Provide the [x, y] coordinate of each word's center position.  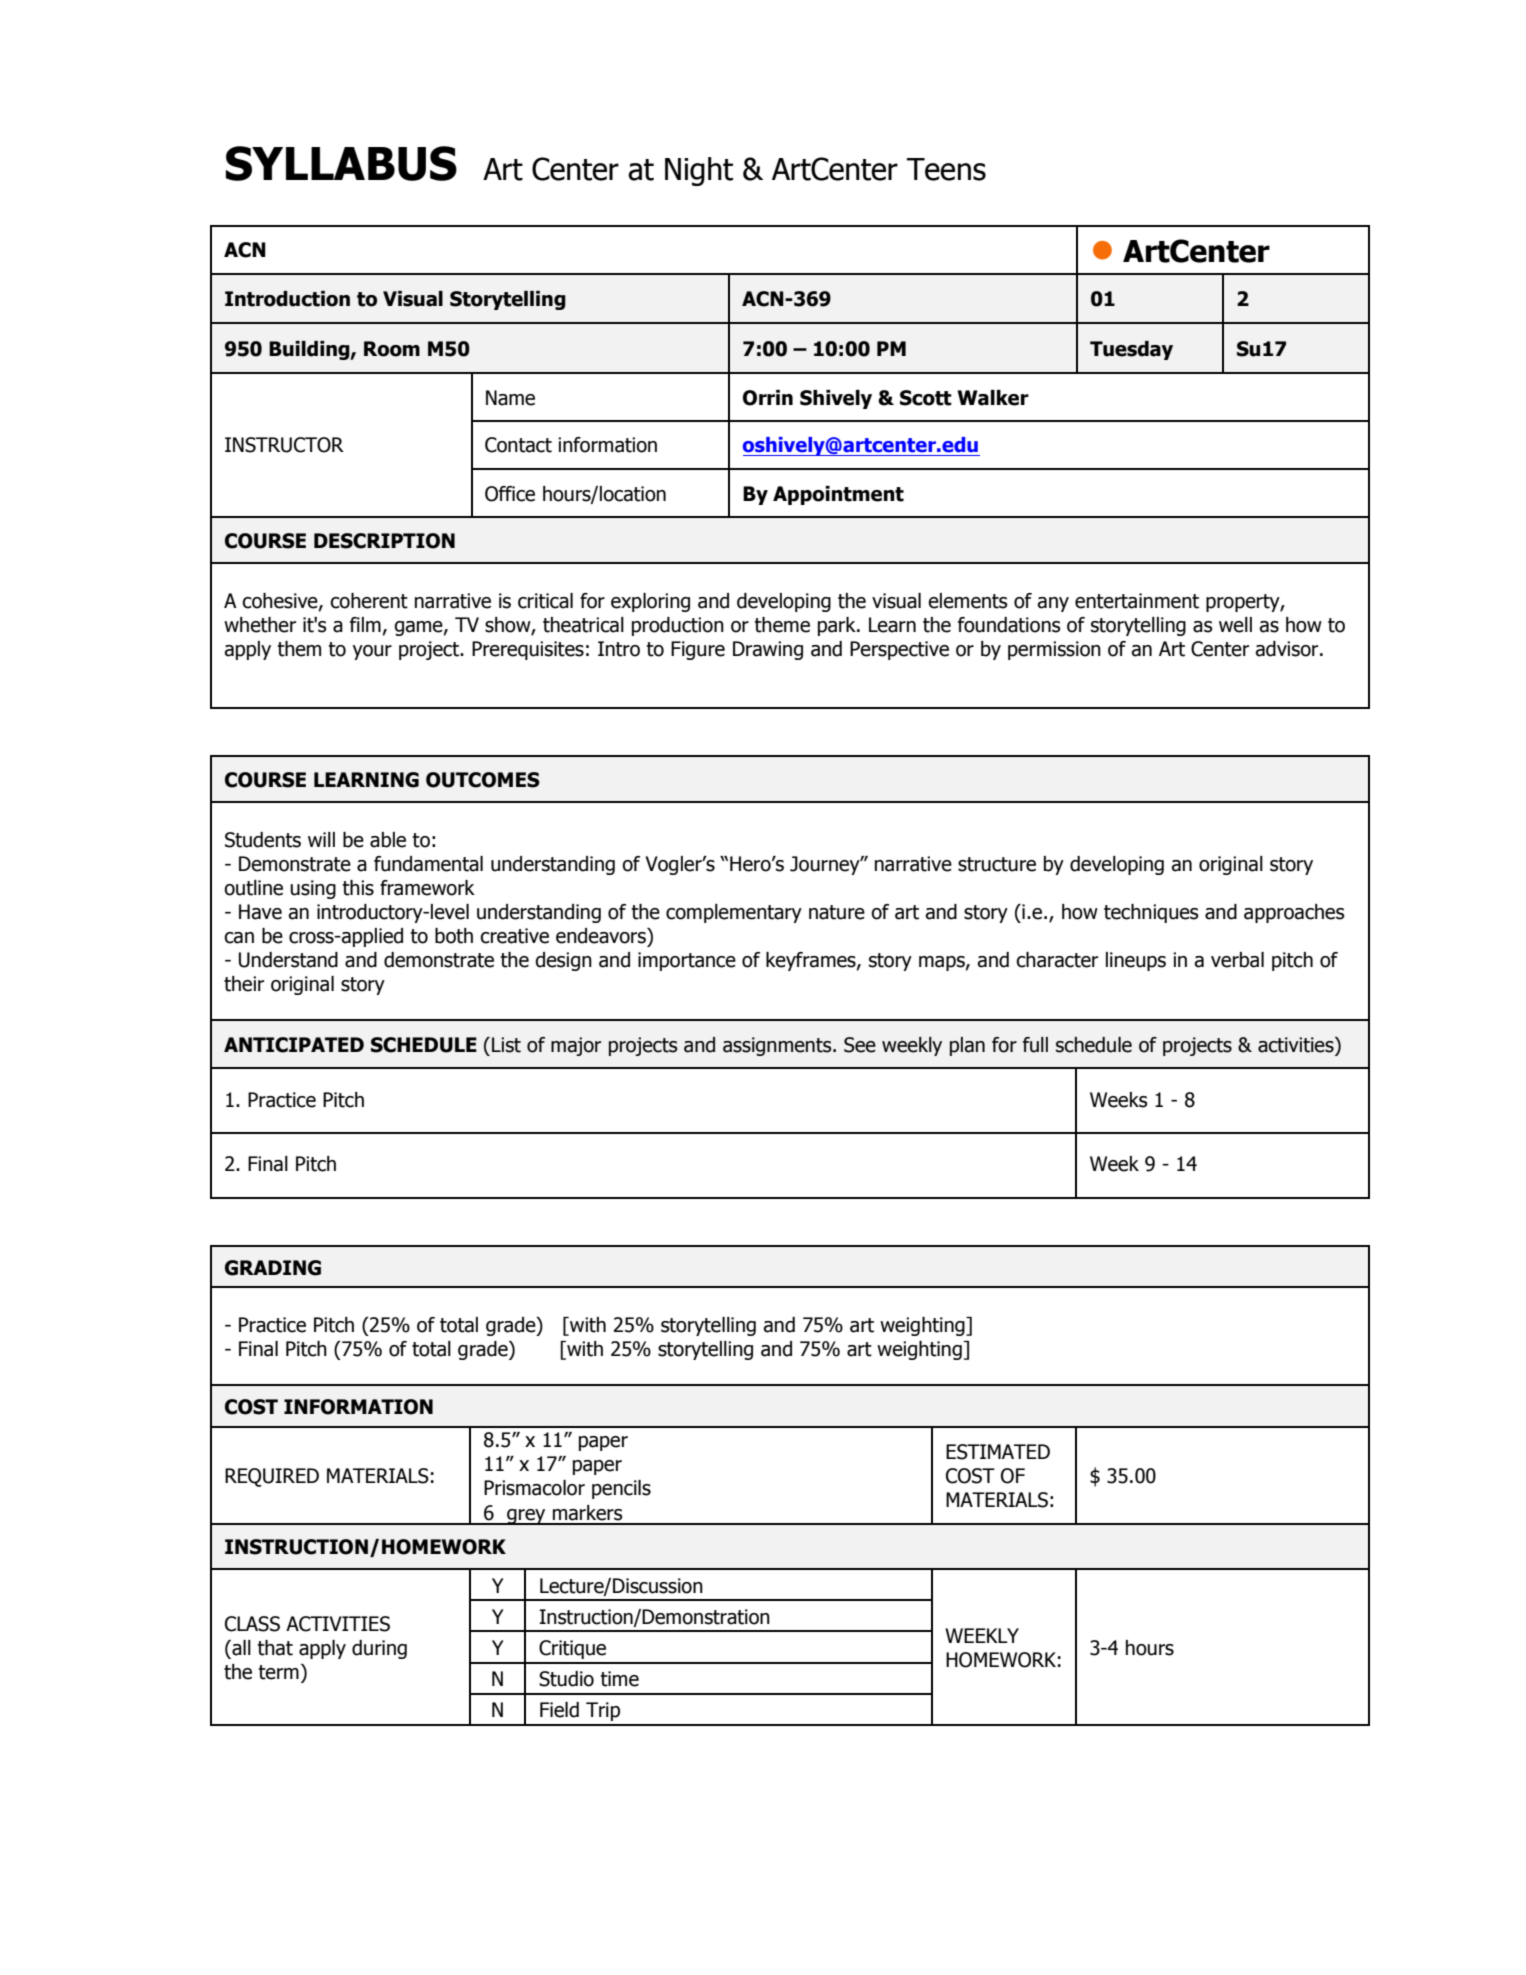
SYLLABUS [341, 163]
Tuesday [1131, 350]
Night [699, 171]
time [619, 1679]
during [379, 1649]
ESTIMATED [998, 1452]
